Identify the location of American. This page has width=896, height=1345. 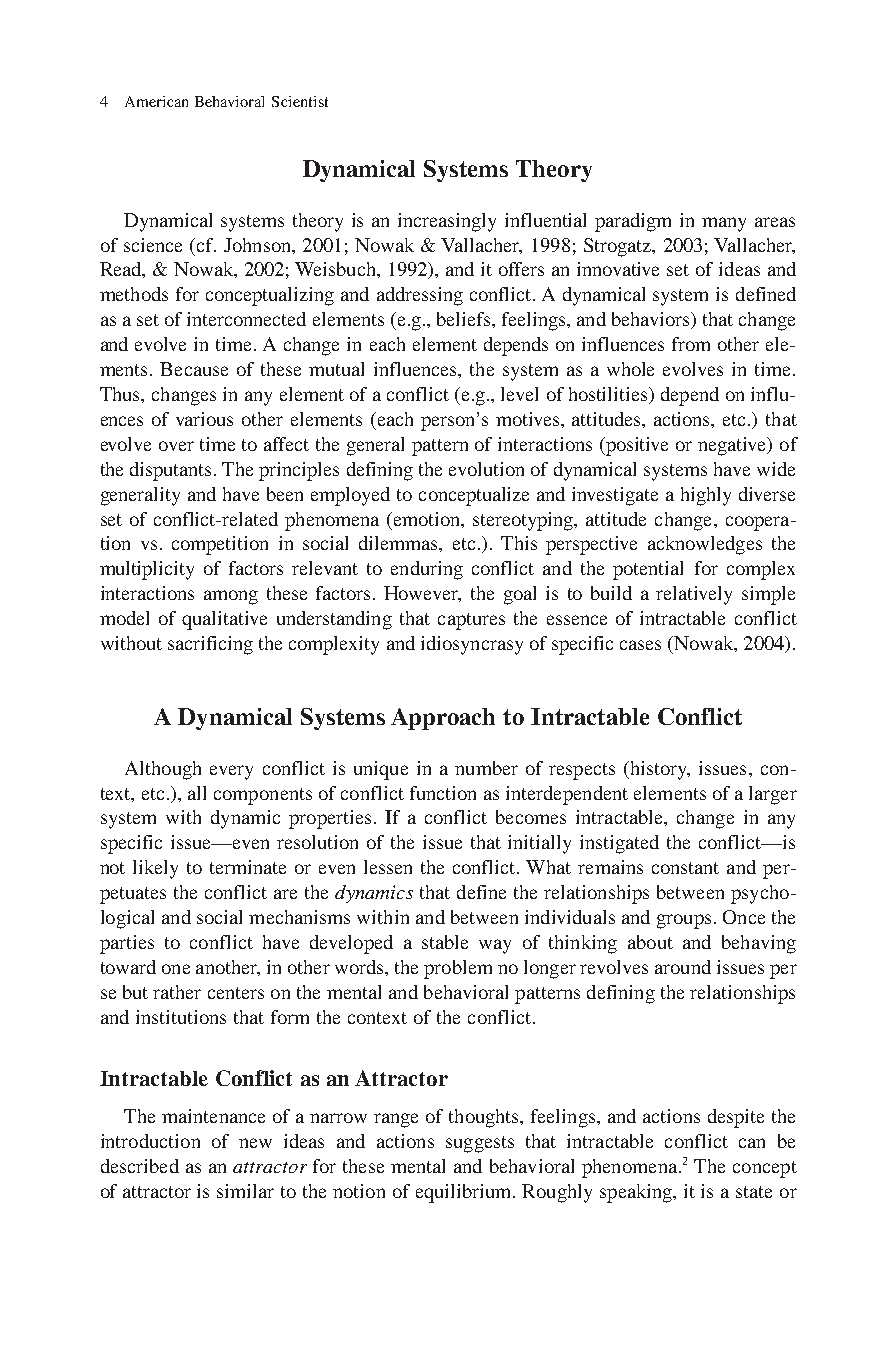
(156, 101).
